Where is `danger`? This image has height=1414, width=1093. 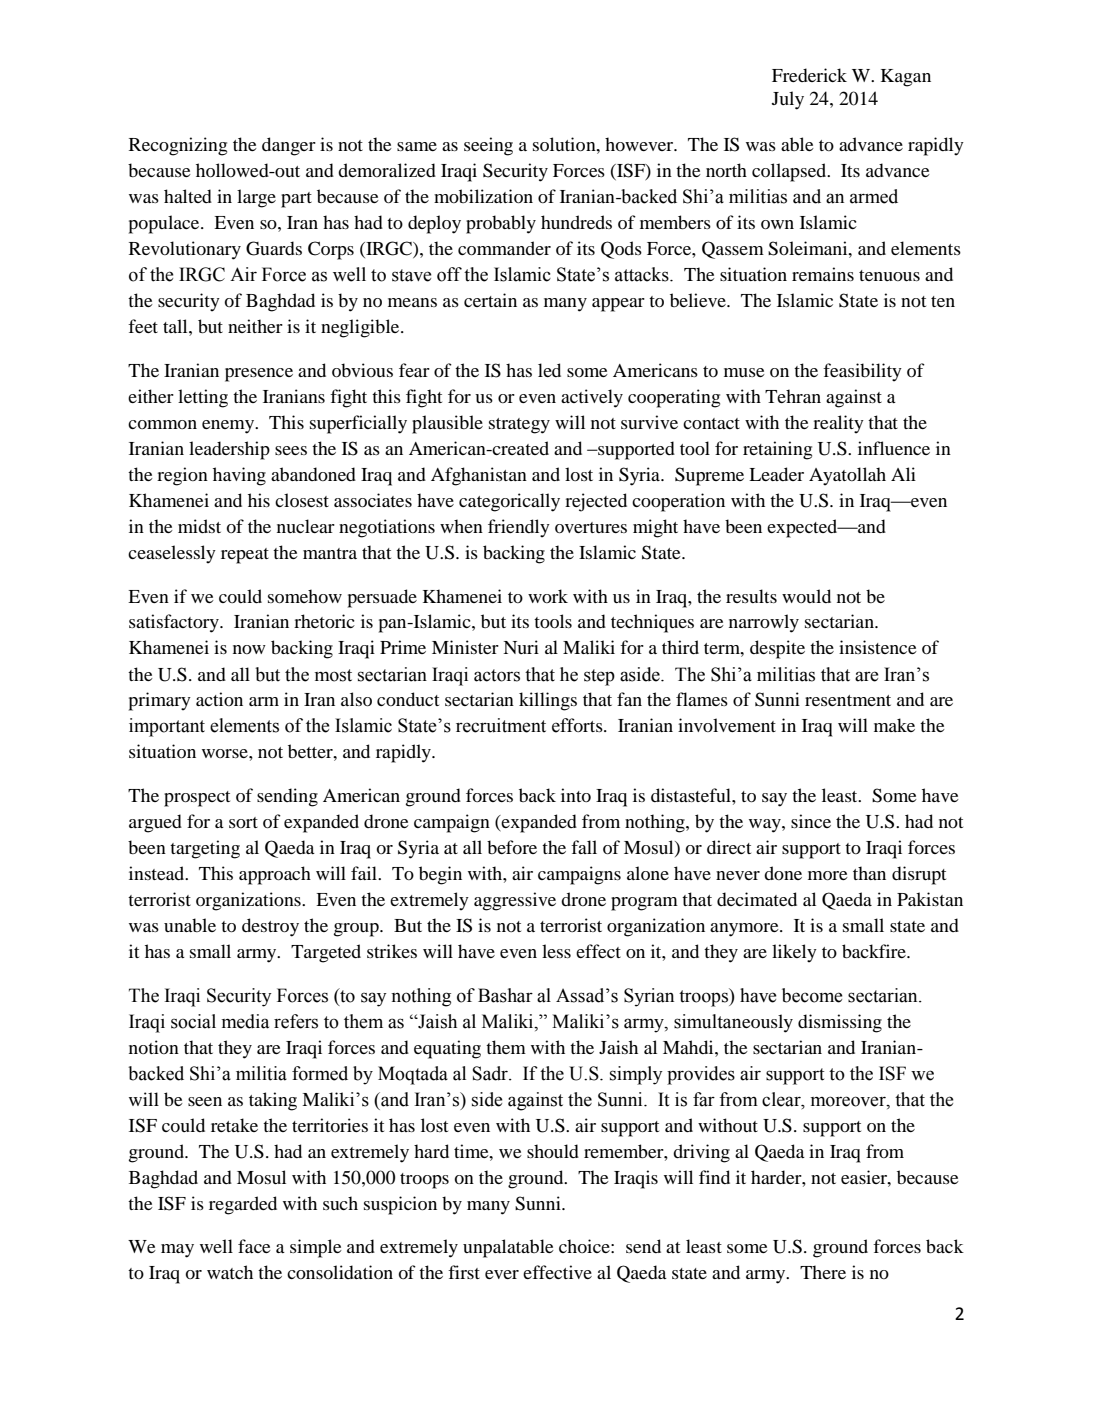
danger is located at coordinates (289, 146).
